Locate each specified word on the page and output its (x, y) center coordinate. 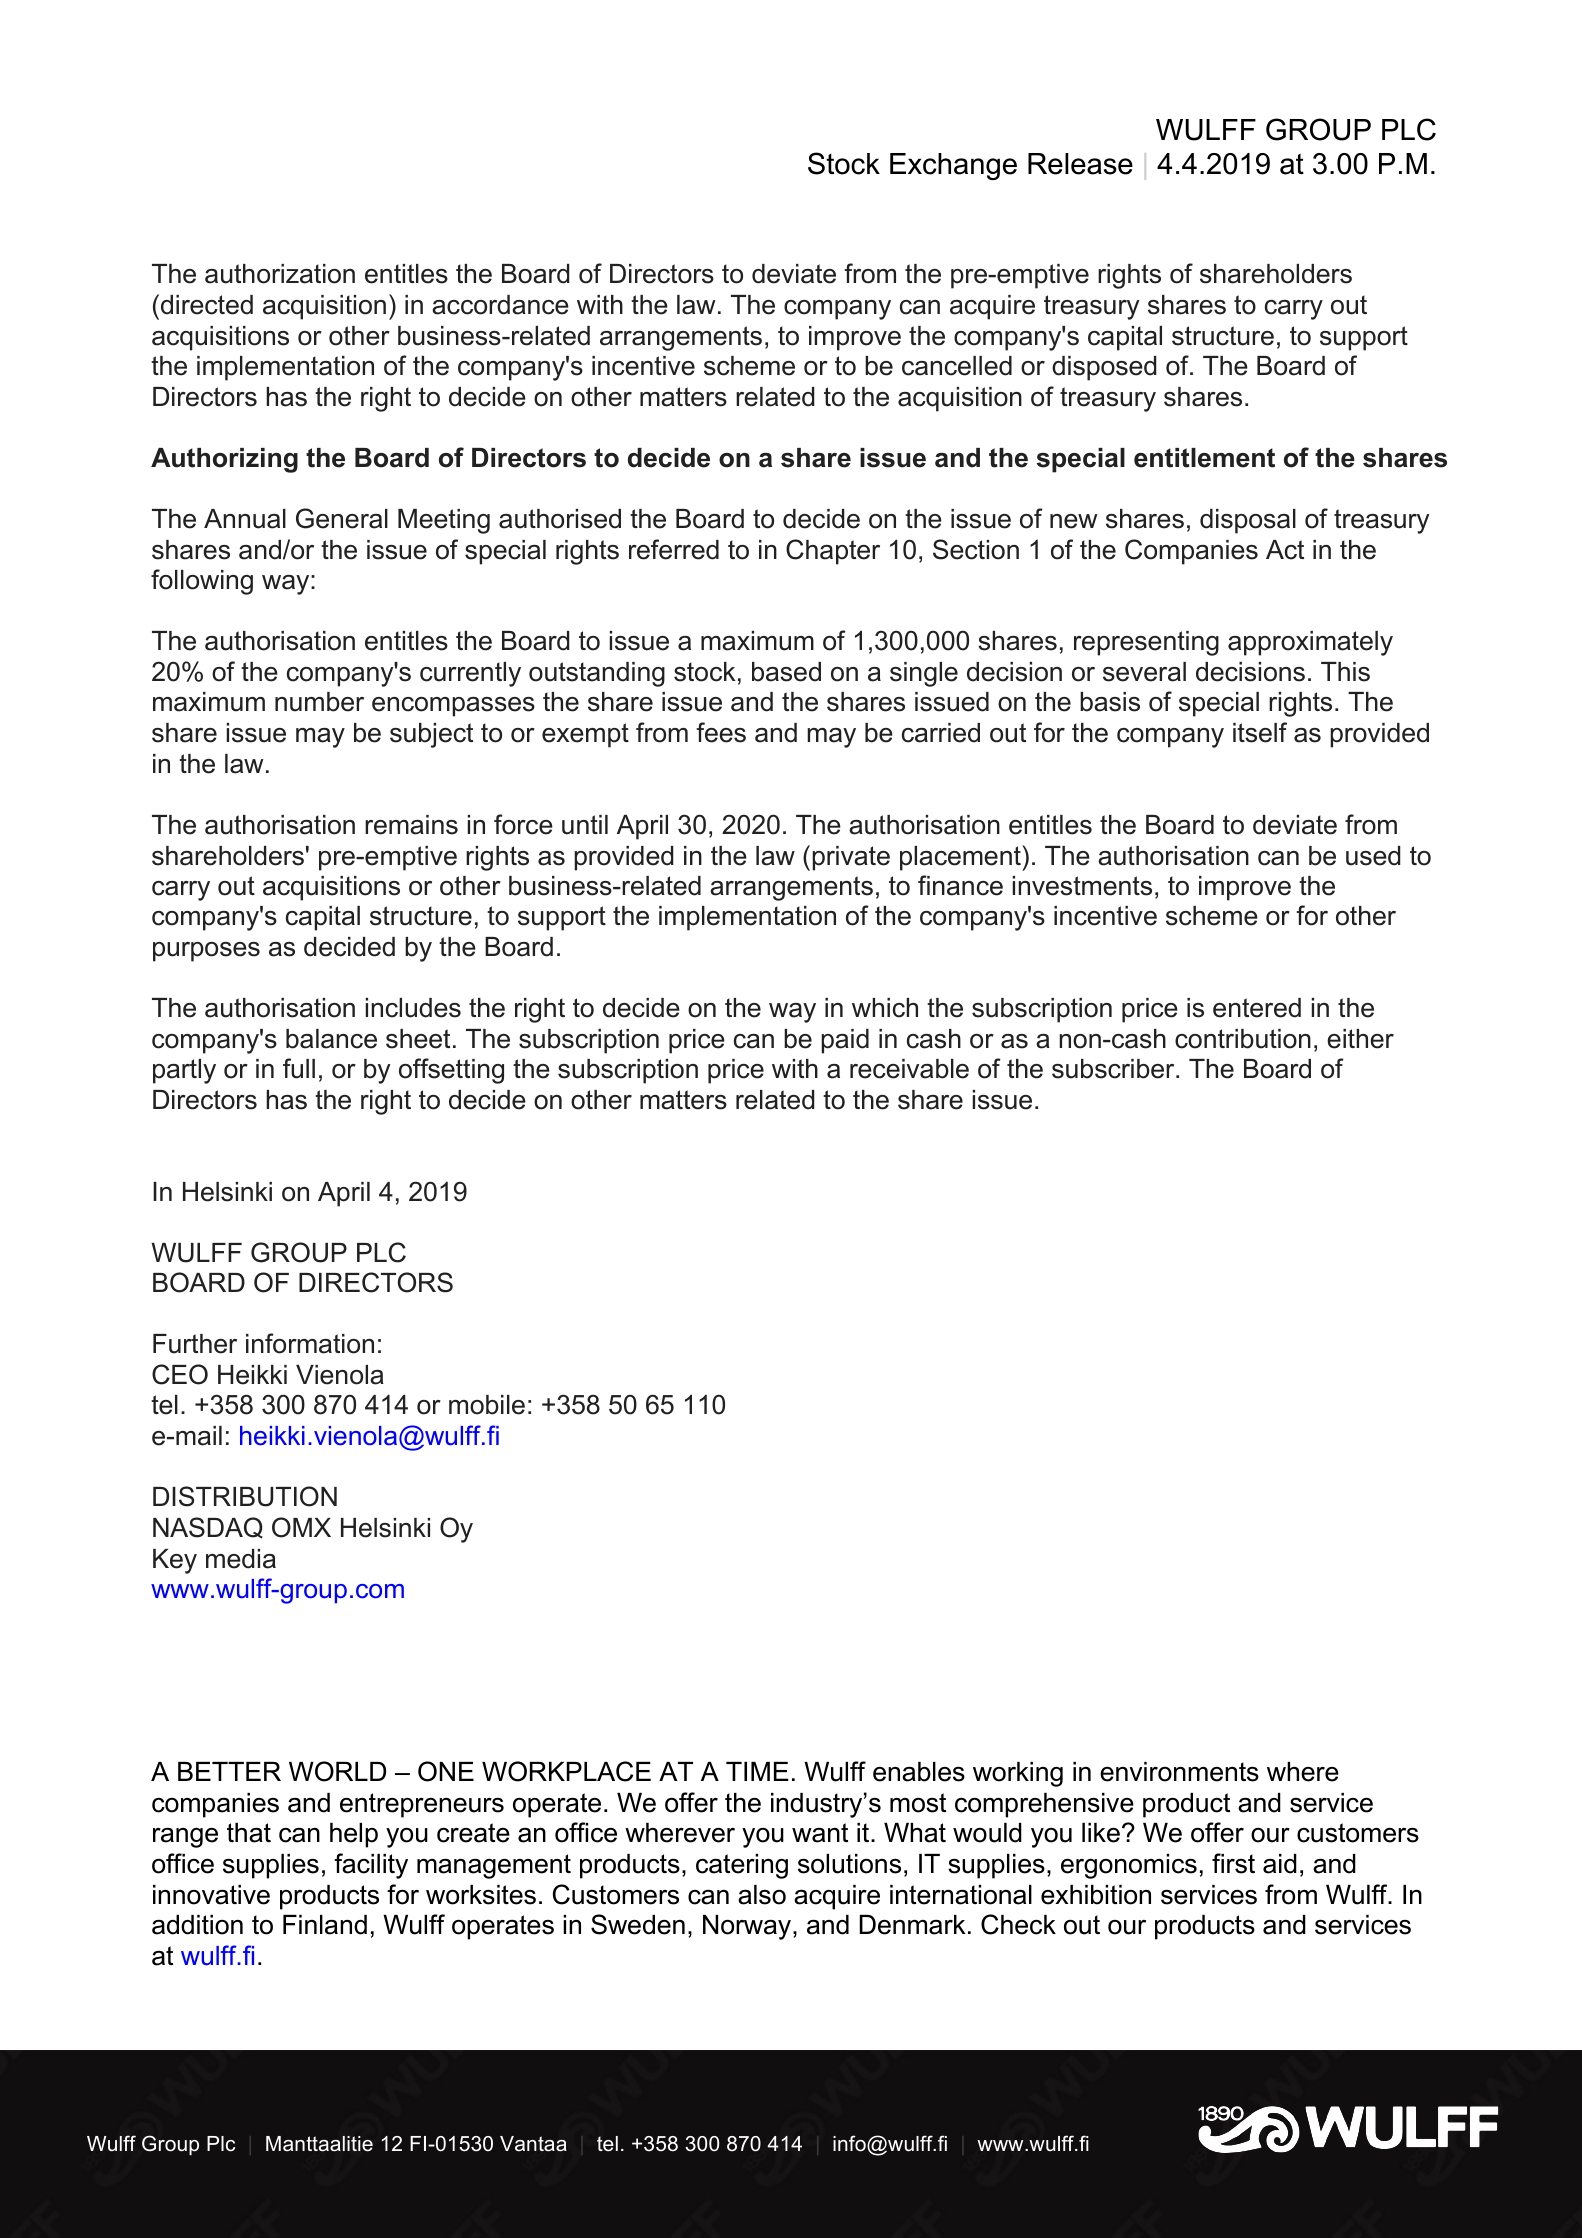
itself (1260, 732)
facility (371, 1866)
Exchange (953, 166)
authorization (280, 274)
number (319, 702)
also (762, 1895)
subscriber (1114, 1069)
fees (721, 732)
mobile (487, 1405)
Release (1080, 164)
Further (195, 1344)
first (1233, 1863)
